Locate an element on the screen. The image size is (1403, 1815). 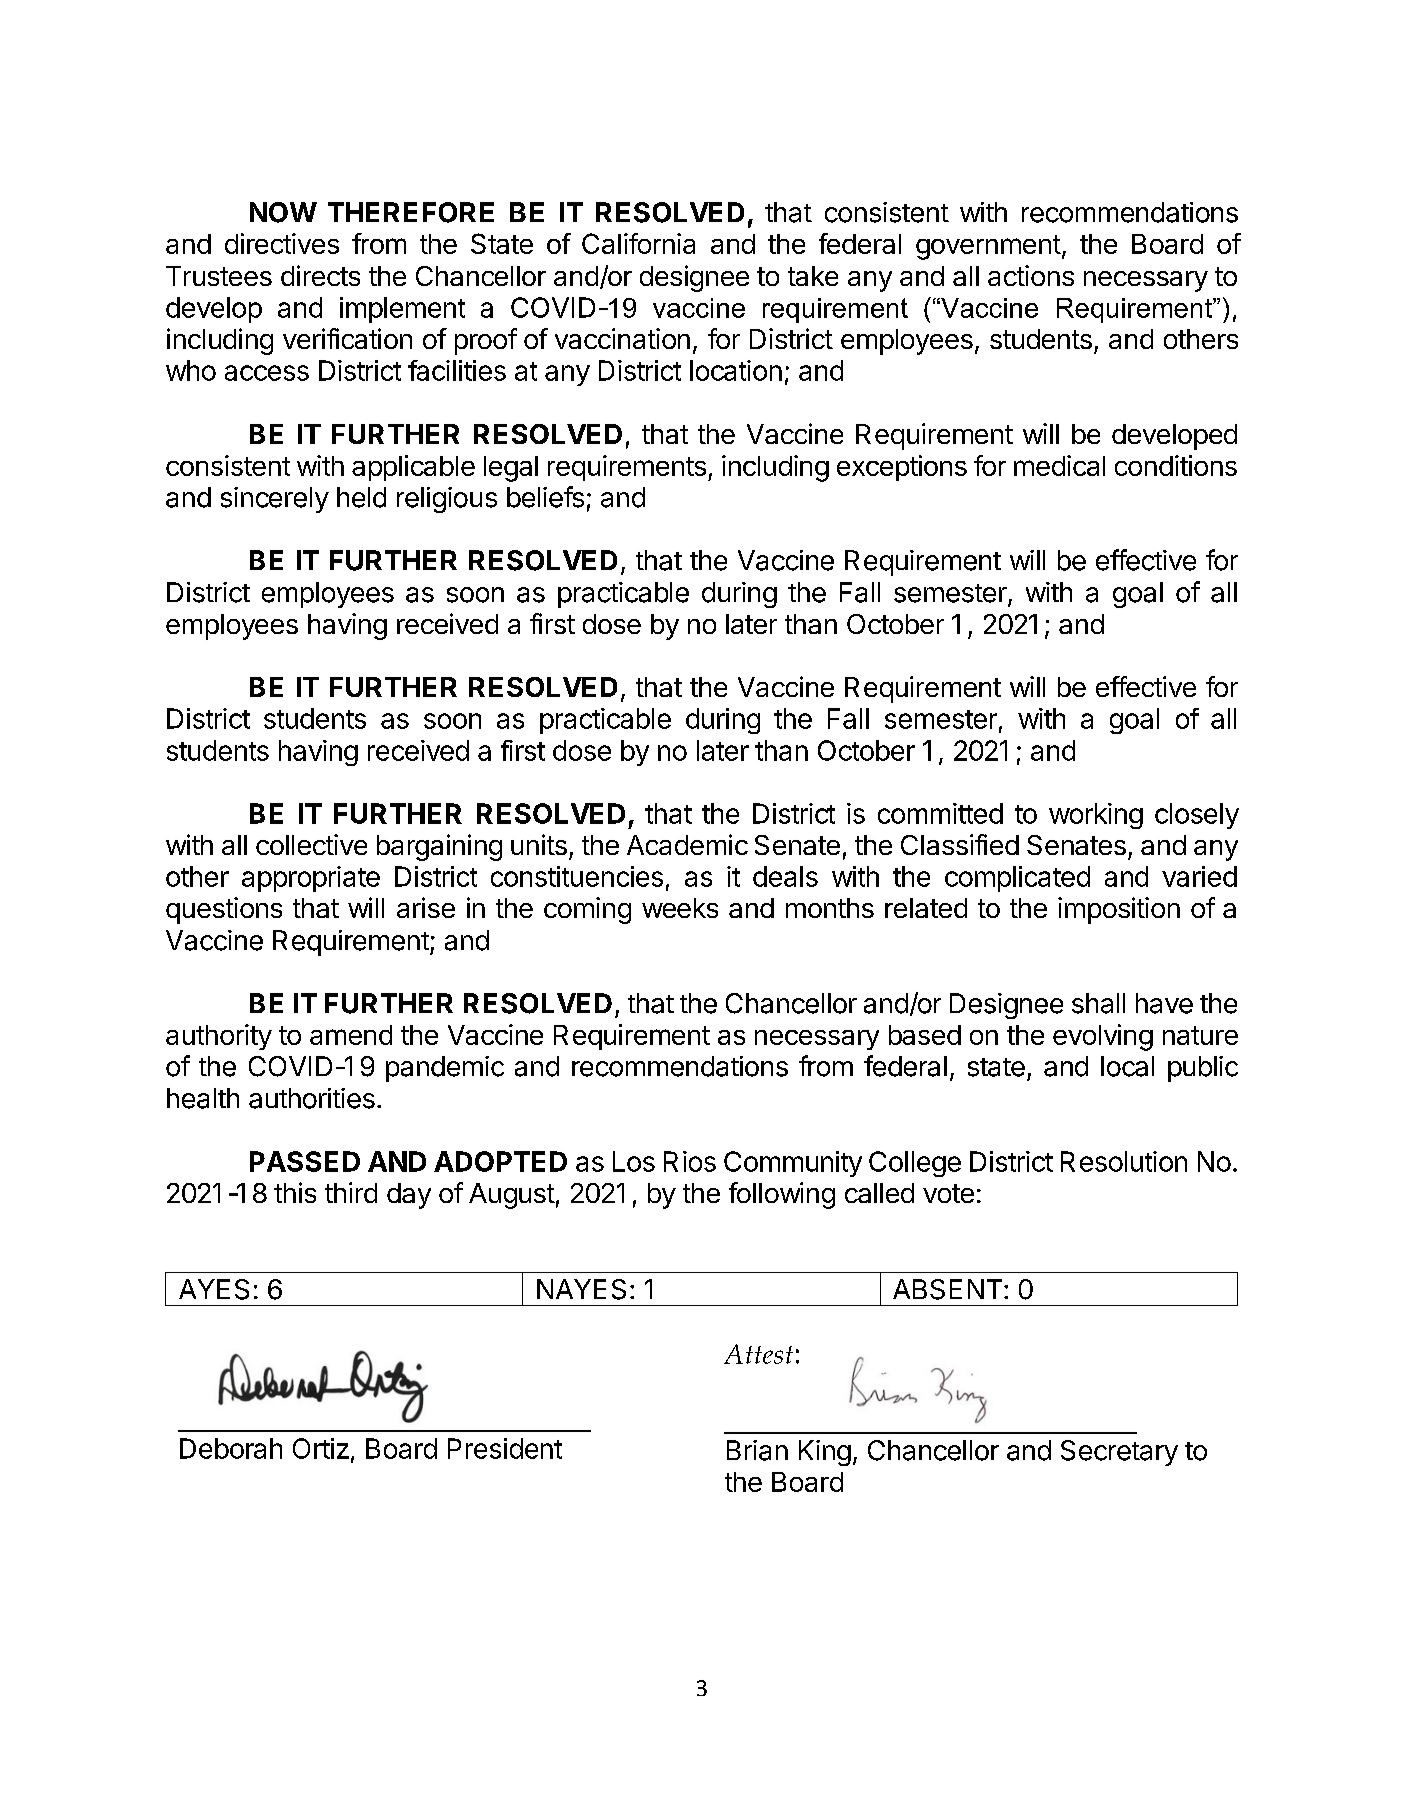
California is located at coordinates (638, 243).
